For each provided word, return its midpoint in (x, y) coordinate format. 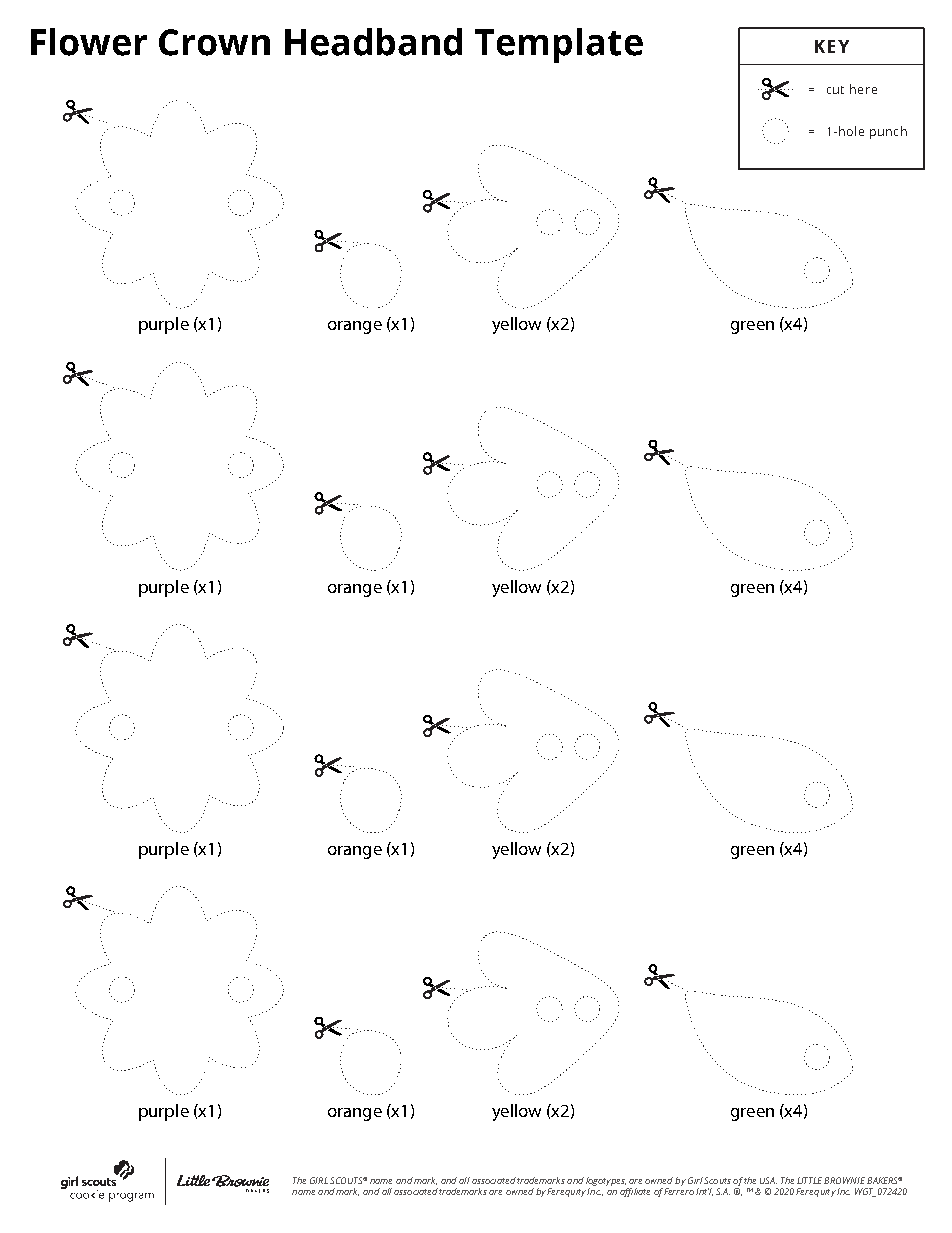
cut (835, 90)
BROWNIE (846, 1180)
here (863, 89)
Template (559, 45)
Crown (214, 42)
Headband (373, 42)
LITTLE (811, 1180)
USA (768, 1180)
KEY (832, 46)
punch (888, 132)
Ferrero (679, 1190)
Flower (89, 42)
